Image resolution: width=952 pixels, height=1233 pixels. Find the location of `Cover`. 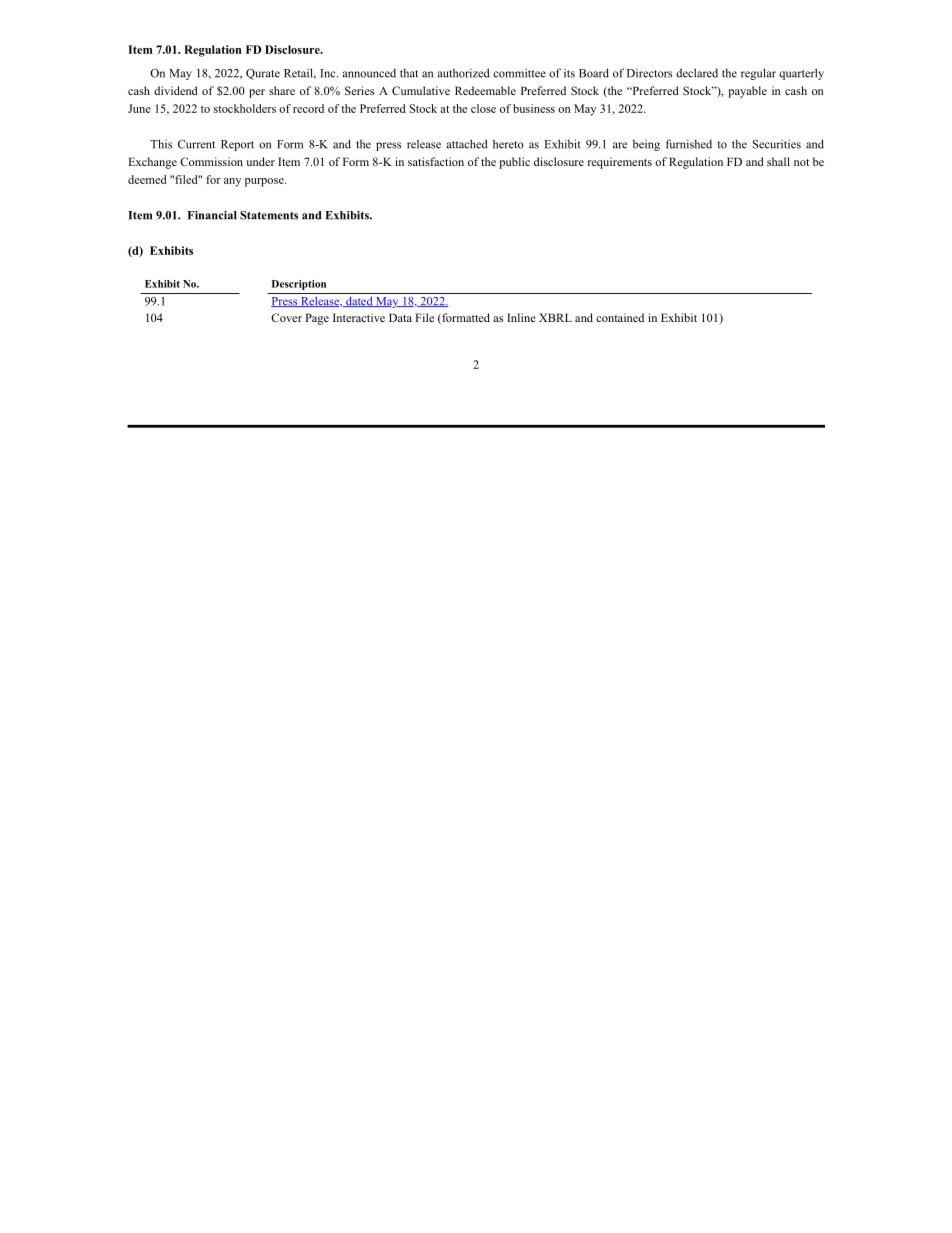

Cover is located at coordinates (286, 317).
